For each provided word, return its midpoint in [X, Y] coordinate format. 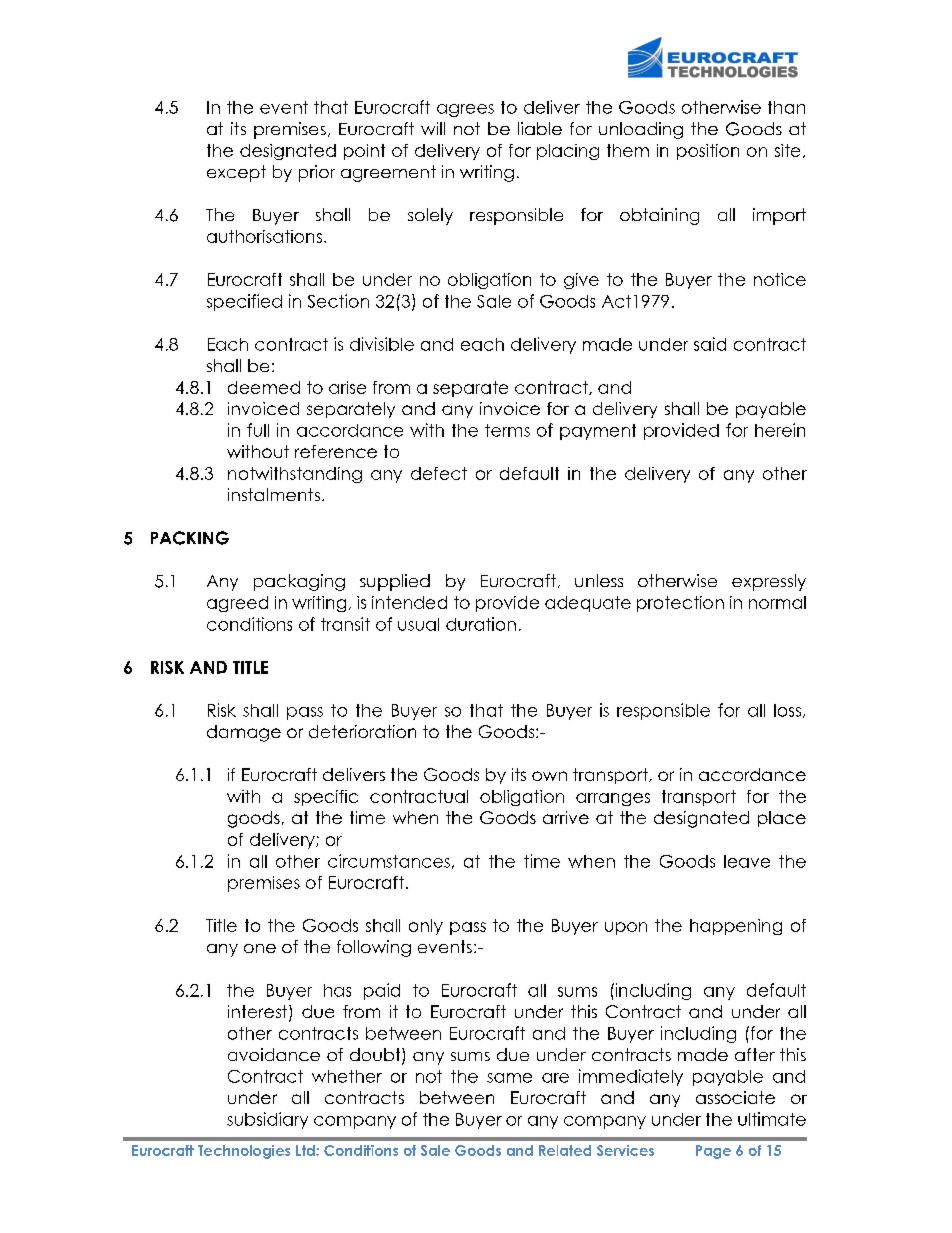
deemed [264, 387]
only [426, 927]
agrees [465, 110]
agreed [237, 604]
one [260, 948]
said [710, 344]
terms [507, 430]
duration [481, 624]
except [236, 173]
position [708, 152]
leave [747, 861]
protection [680, 604]
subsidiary [267, 1120]
